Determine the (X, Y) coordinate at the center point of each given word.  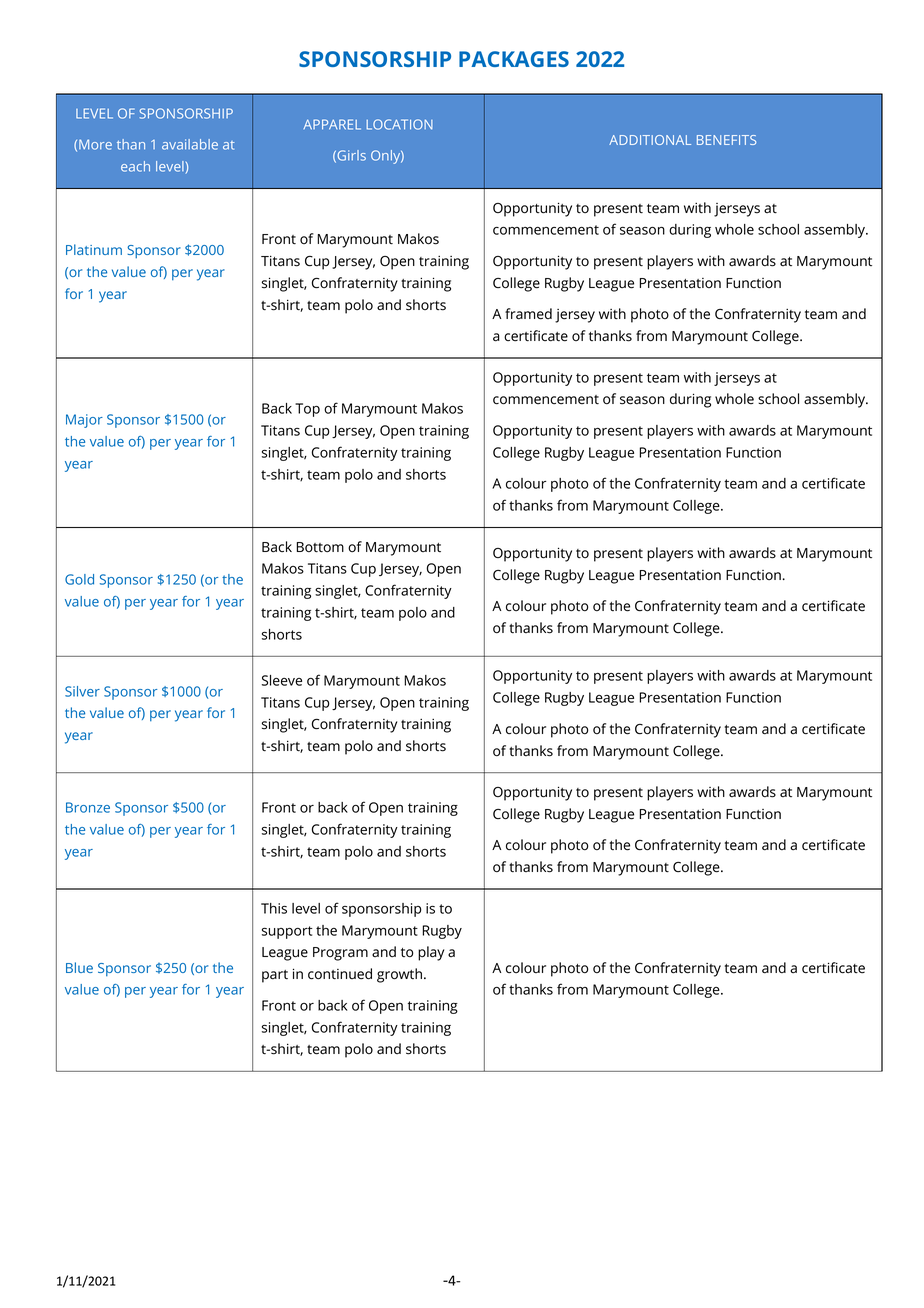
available (190, 144)
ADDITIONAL (650, 140)
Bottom (320, 547)
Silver (82, 691)
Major (84, 421)
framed (528, 314)
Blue (79, 967)
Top (307, 410)
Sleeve (282, 680)
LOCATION (399, 124)
